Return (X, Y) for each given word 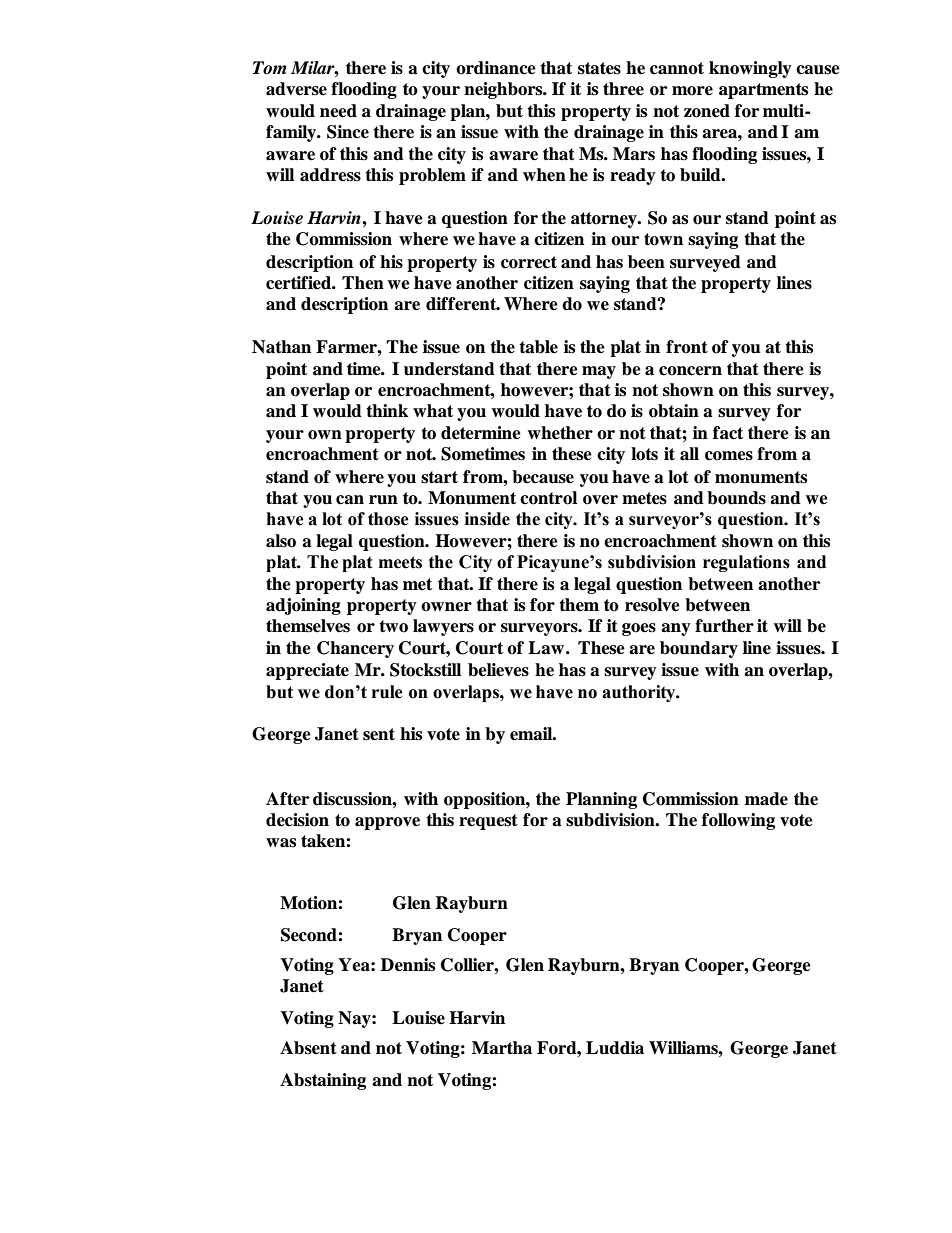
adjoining (303, 606)
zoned (707, 111)
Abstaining (323, 1081)
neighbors (504, 90)
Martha (502, 1048)
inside (487, 519)
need (338, 111)
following (738, 821)
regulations (746, 563)
